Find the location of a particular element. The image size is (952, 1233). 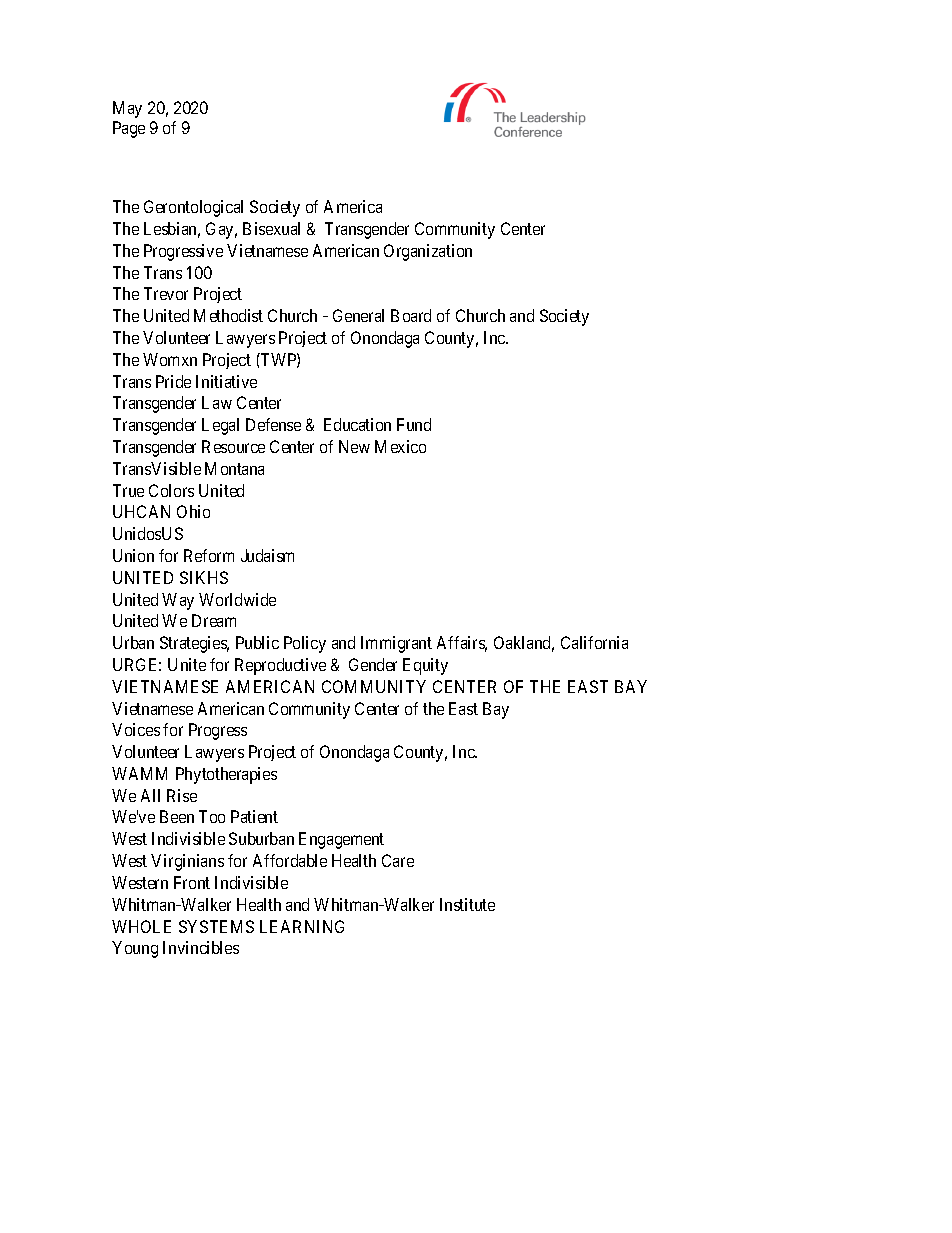

Trevor is located at coordinates (166, 293).
